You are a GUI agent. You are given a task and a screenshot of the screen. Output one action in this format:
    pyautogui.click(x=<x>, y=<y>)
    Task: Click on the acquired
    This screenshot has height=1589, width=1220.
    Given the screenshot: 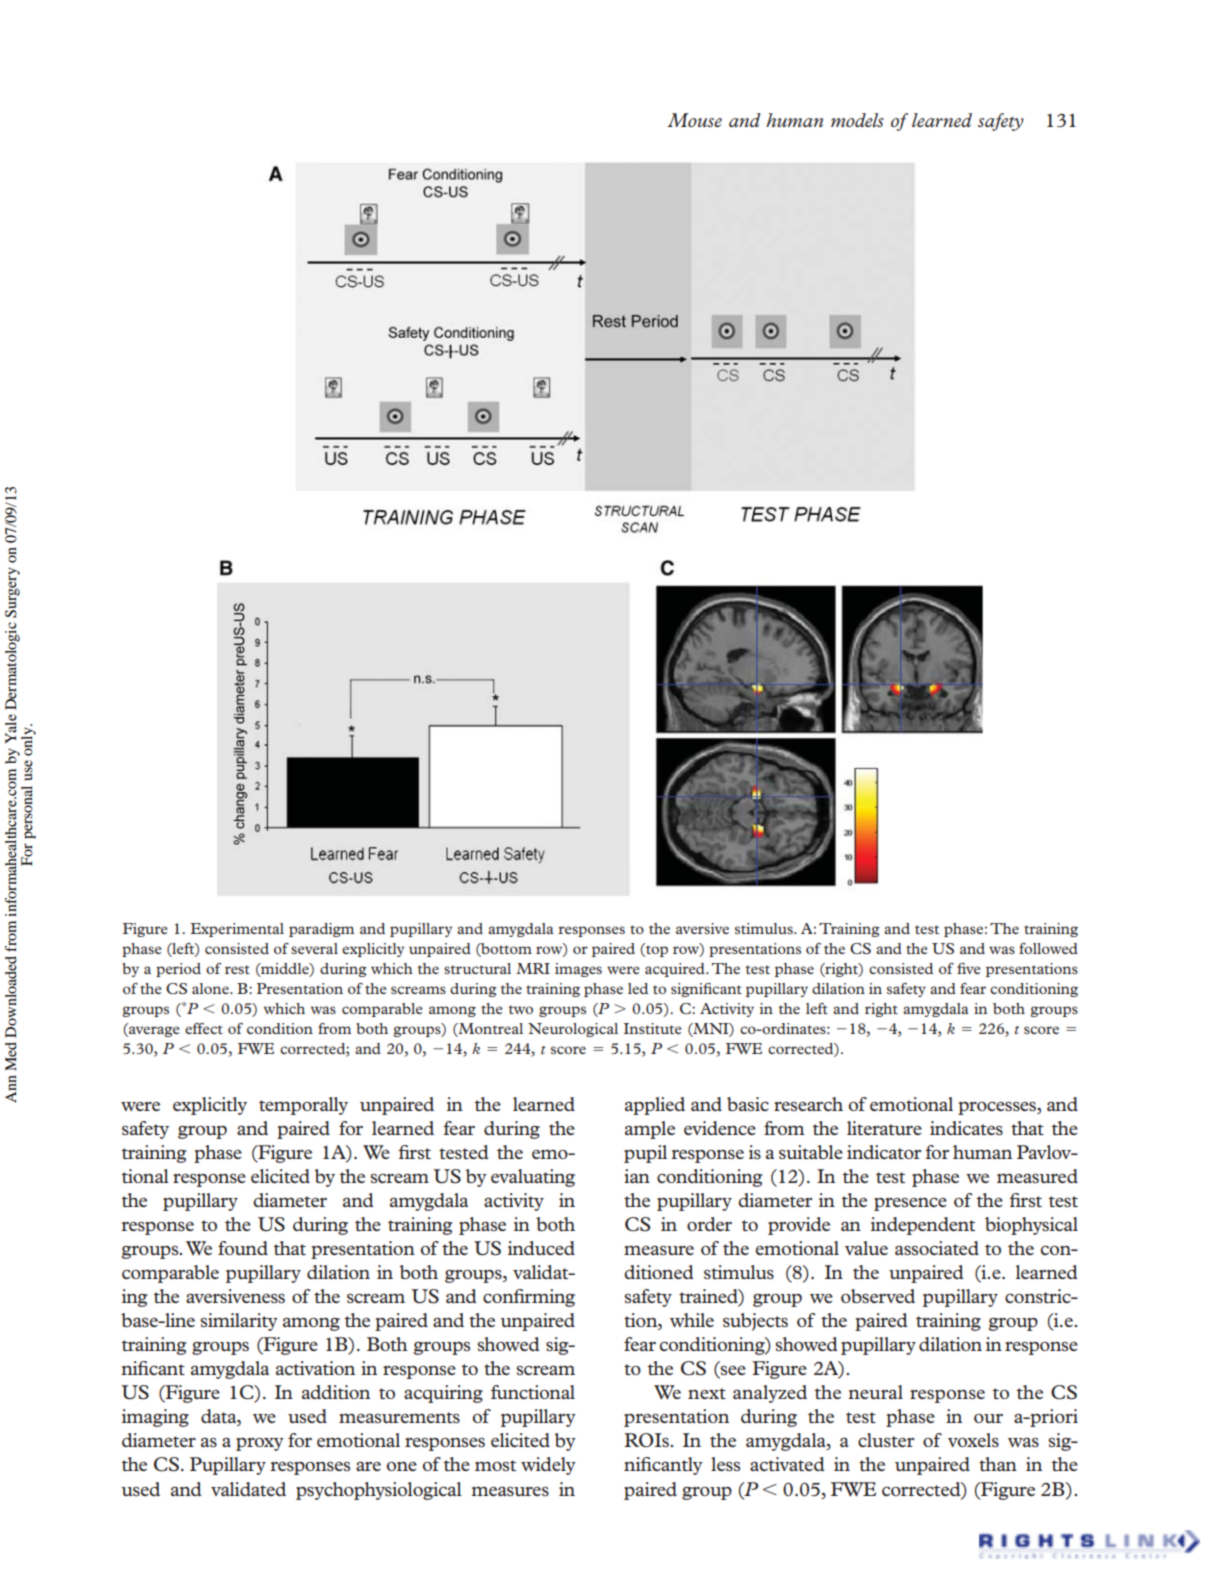 What is the action you would take?
    pyautogui.click(x=676, y=970)
